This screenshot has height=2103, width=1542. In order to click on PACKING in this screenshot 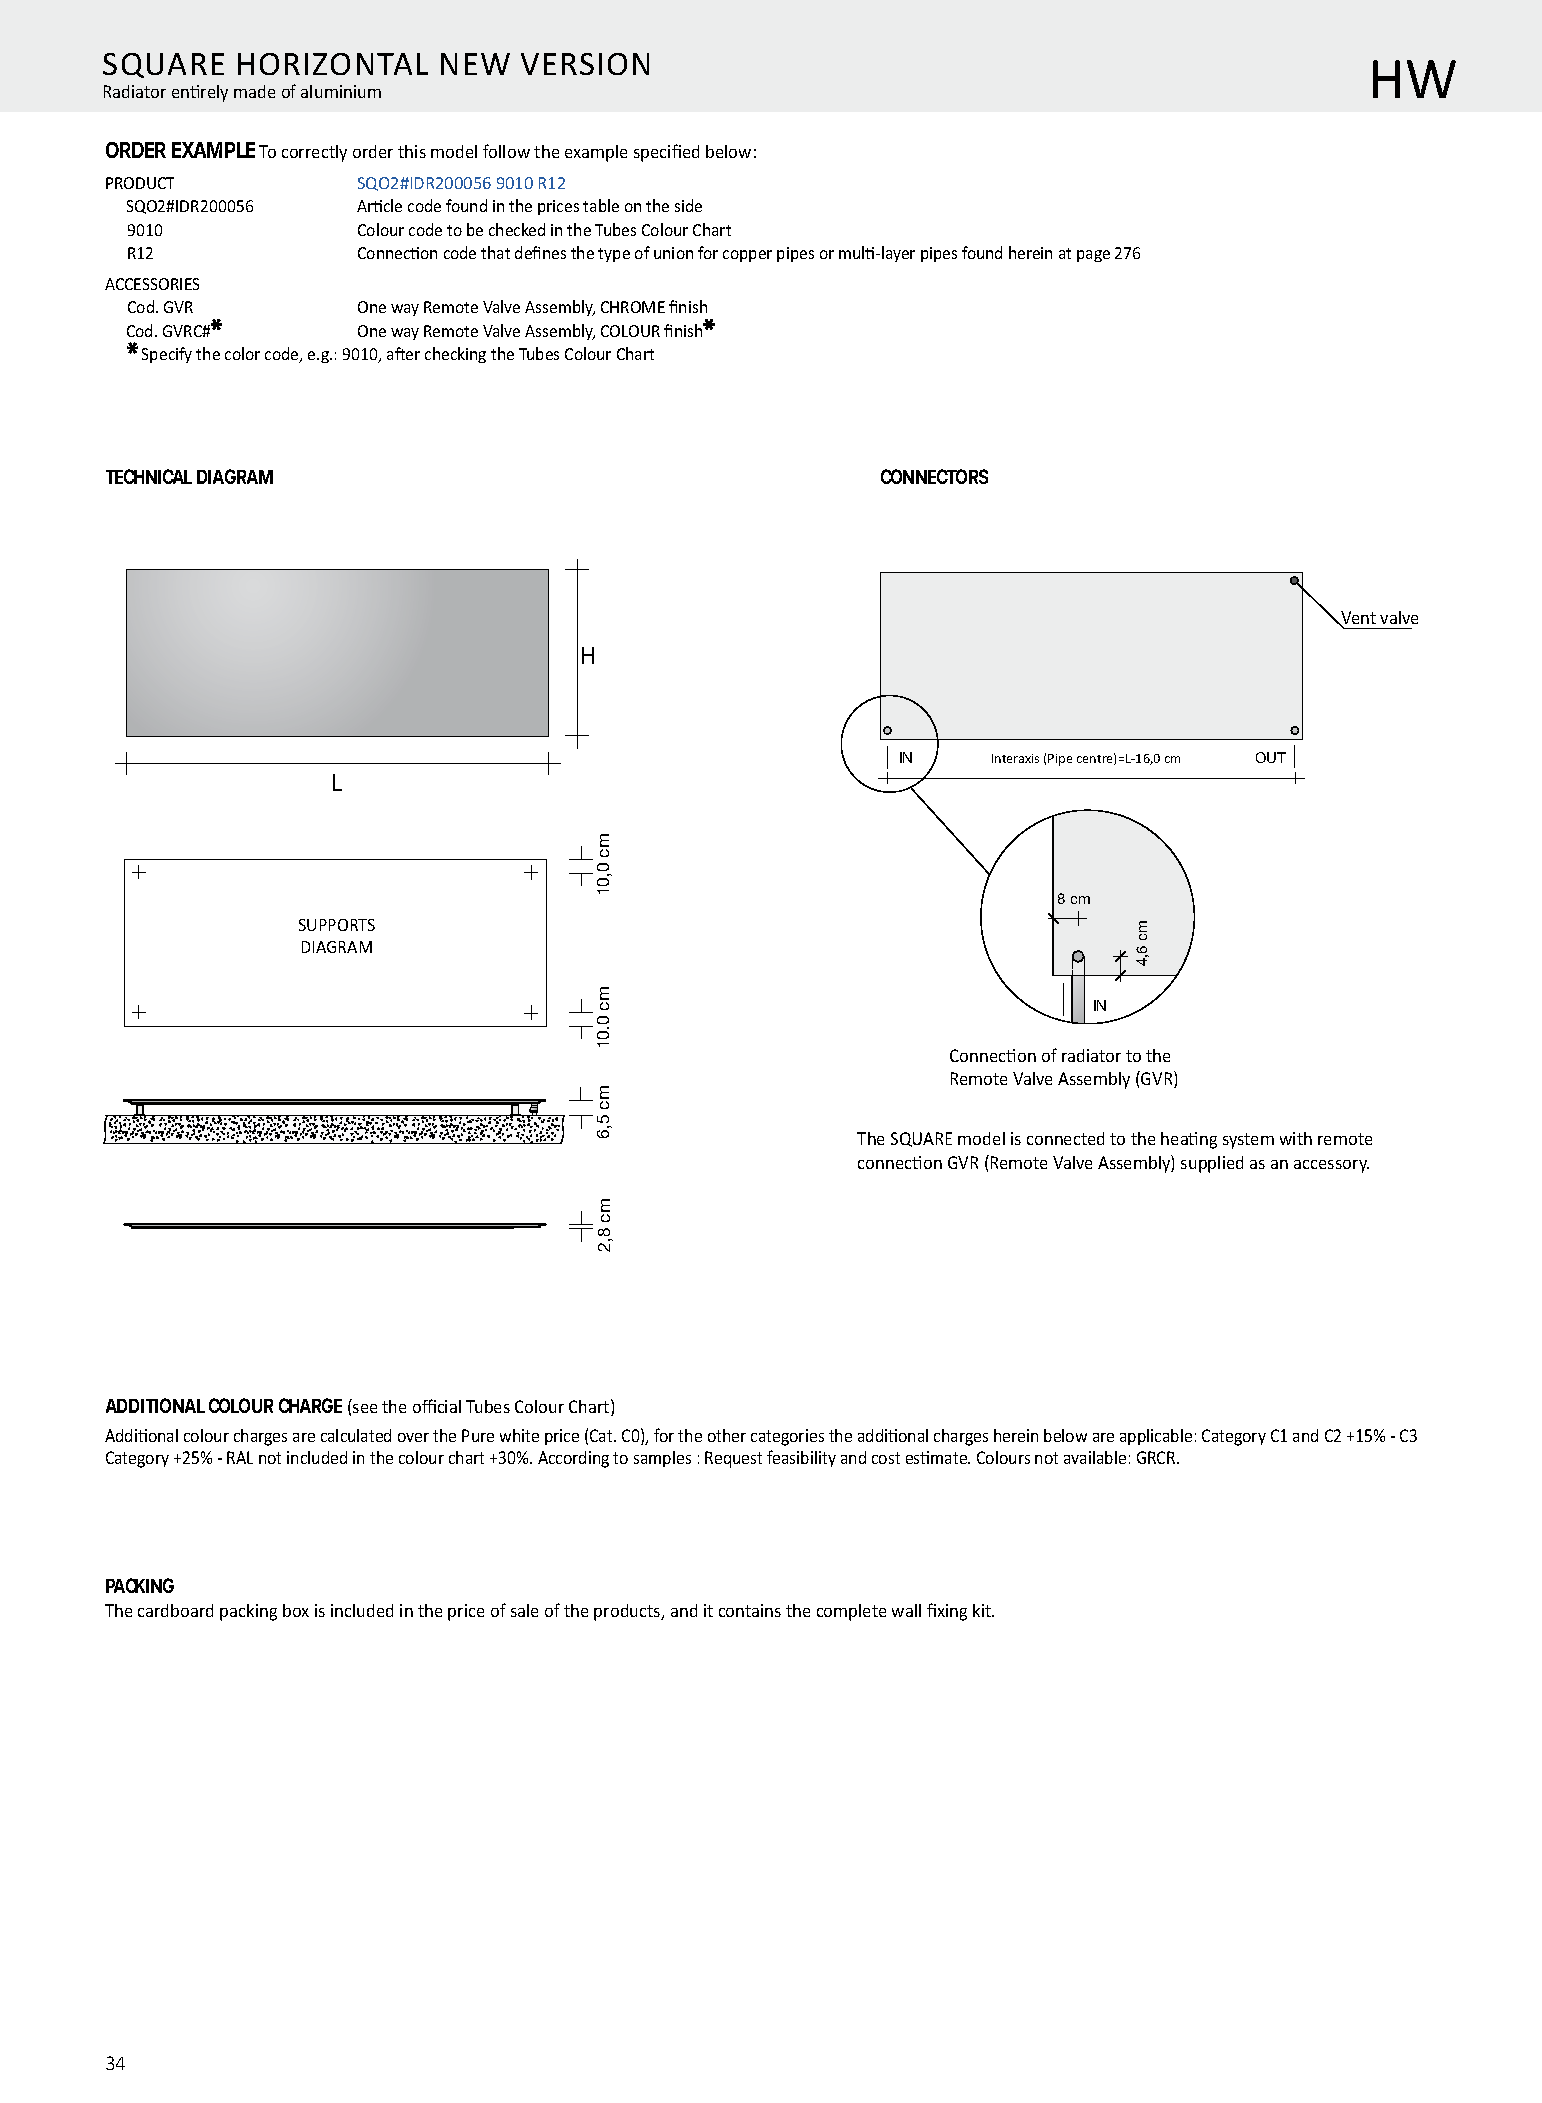, I will do `click(140, 1585)`.
